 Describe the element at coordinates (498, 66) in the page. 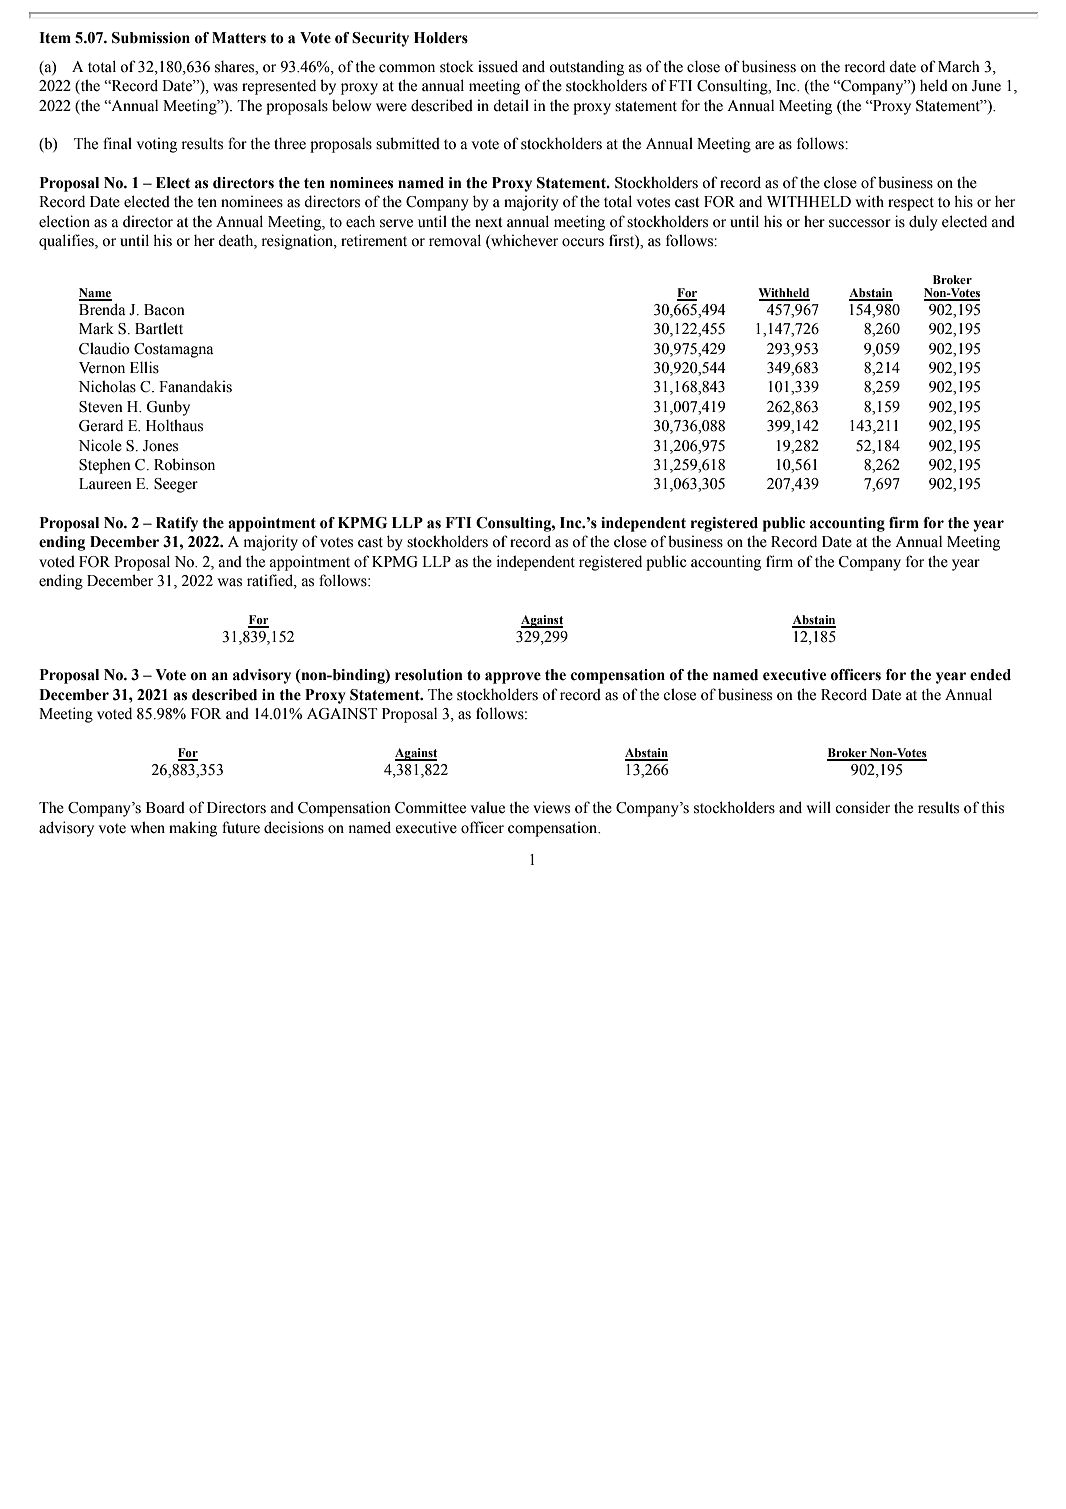

I see `issued` at that location.
